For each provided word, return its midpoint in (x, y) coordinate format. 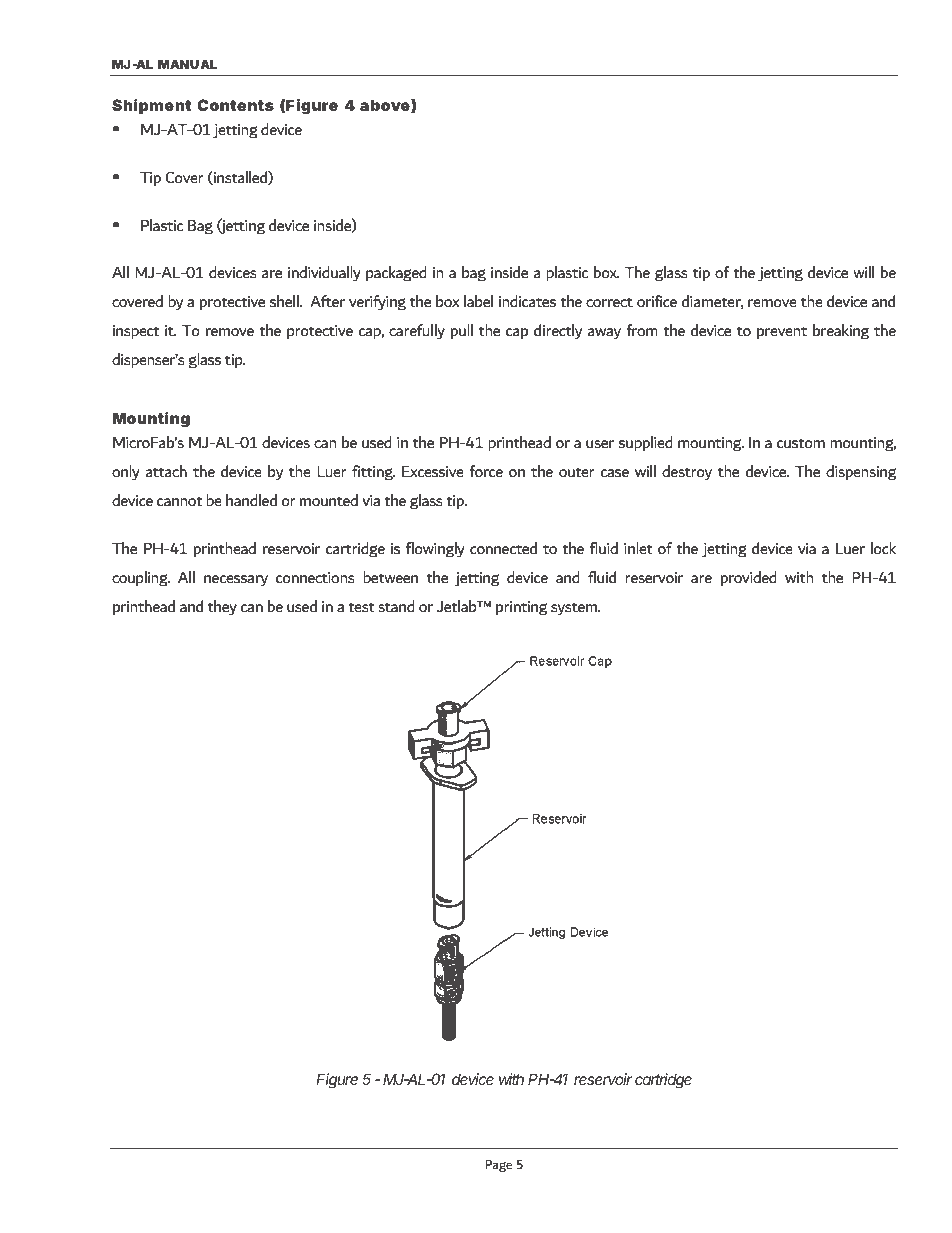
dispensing (861, 473)
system (575, 609)
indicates (527, 301)
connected (503, 548)
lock (883, 548)
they (222, 608)
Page (498, 1166)
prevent (782, 332)
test (361, 607)
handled (251, 500)
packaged (396, 274)
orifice (657, 301)
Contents (236, 105)
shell (285, 301)
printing (521, 608)
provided (749, 578)
